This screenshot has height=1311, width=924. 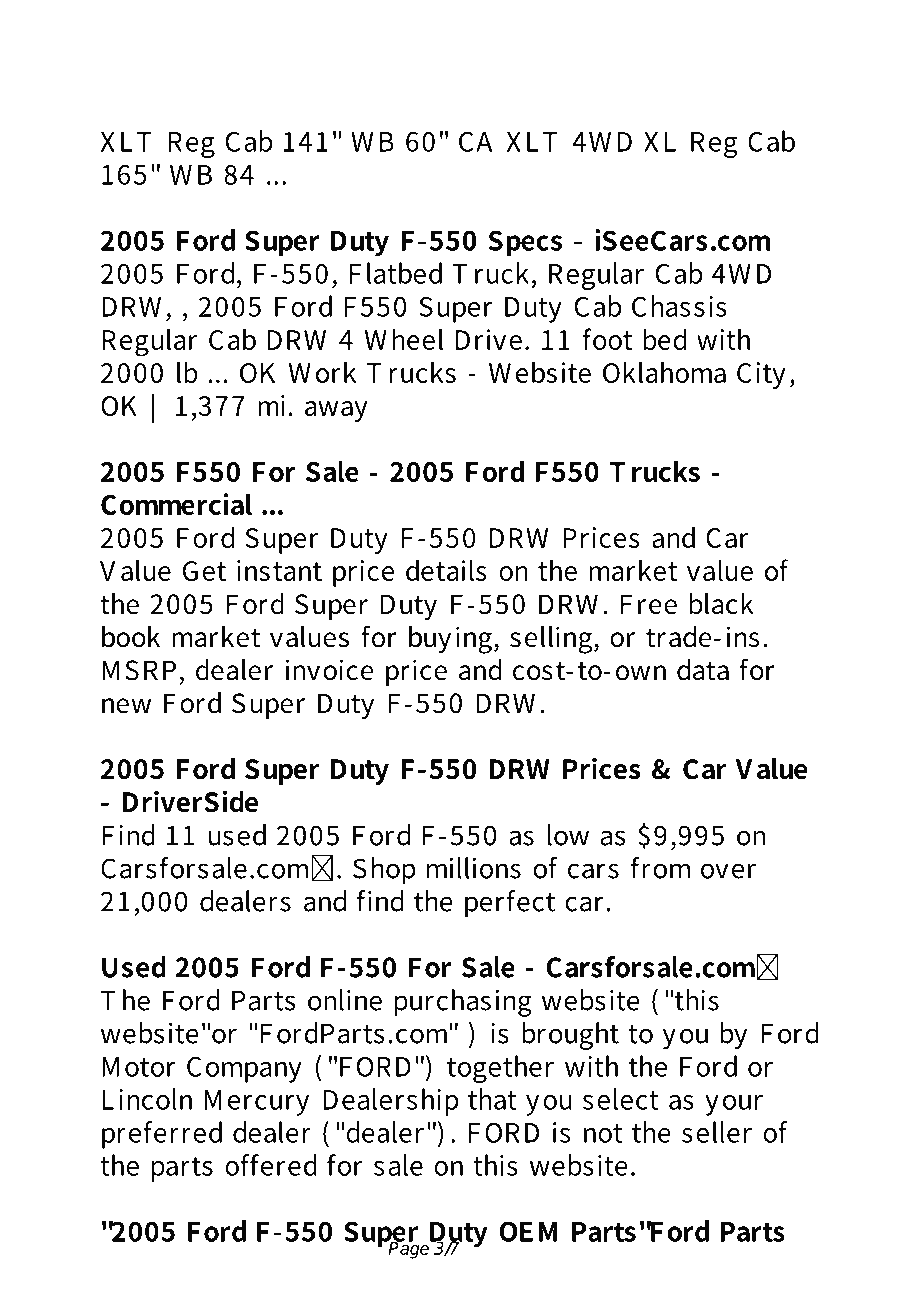 I want to click on perfect, so click(x=510, y=904).
